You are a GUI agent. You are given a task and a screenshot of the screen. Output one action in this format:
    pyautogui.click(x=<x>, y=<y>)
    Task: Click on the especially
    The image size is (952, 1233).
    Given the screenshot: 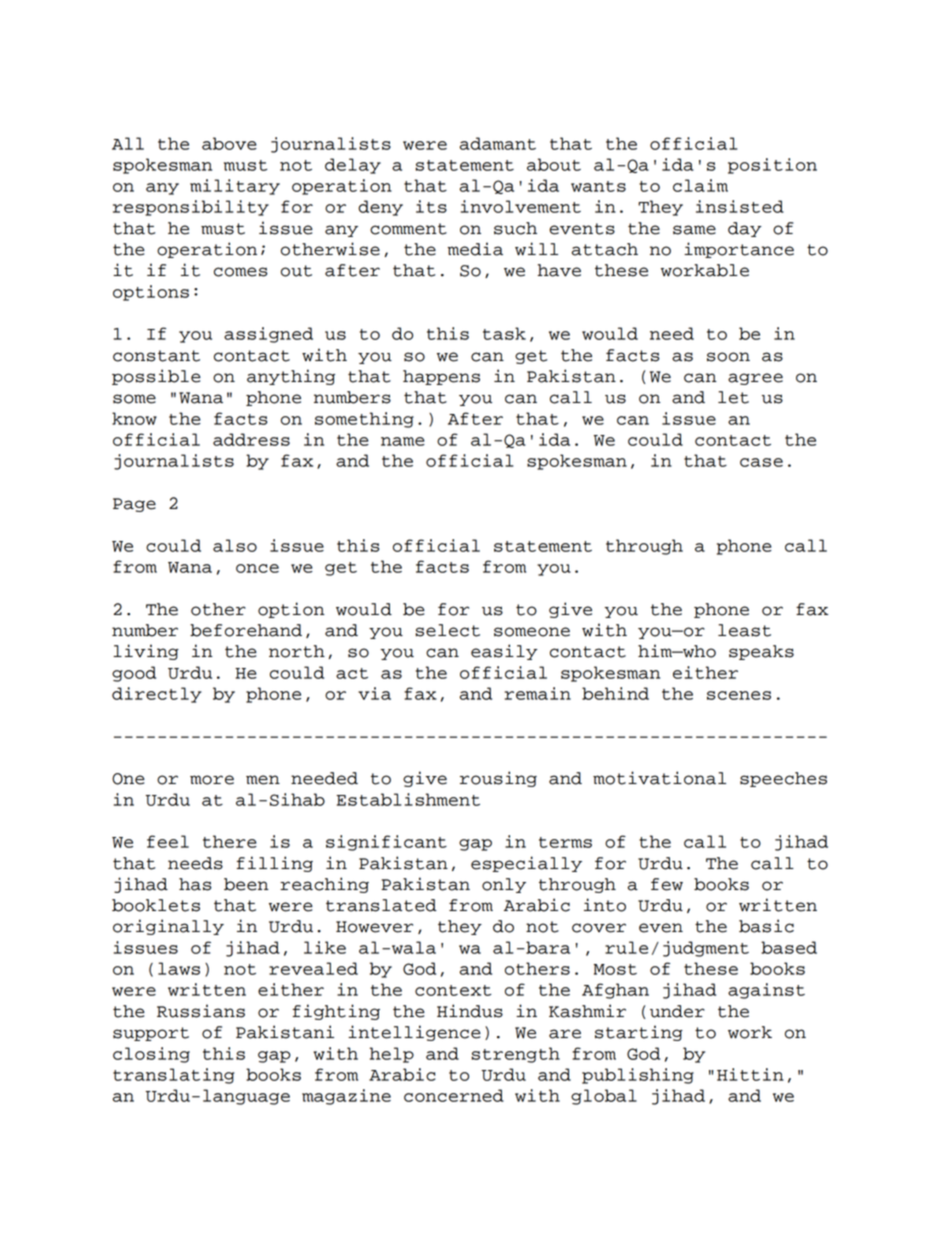 What is the action you would take?
    pyautogui.click(x=526, y=864)
